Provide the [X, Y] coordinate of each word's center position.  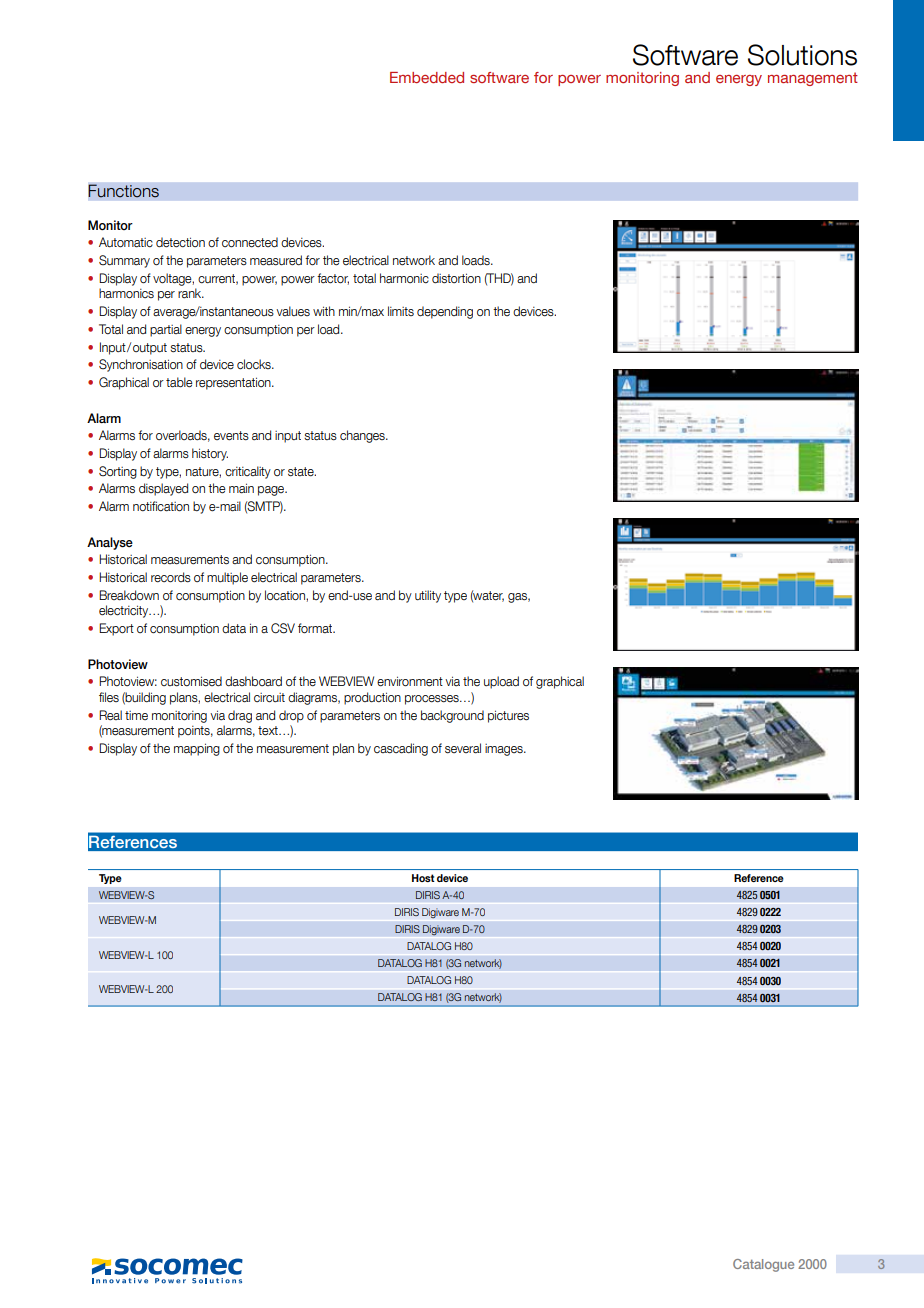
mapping [197, 749]
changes [363, 436]
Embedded [427, 77]
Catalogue [763, 1265]
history [210, 454]
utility [428, 596]
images [505, 750]
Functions [123, 191]
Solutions [802, 55]
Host [423, 878]
